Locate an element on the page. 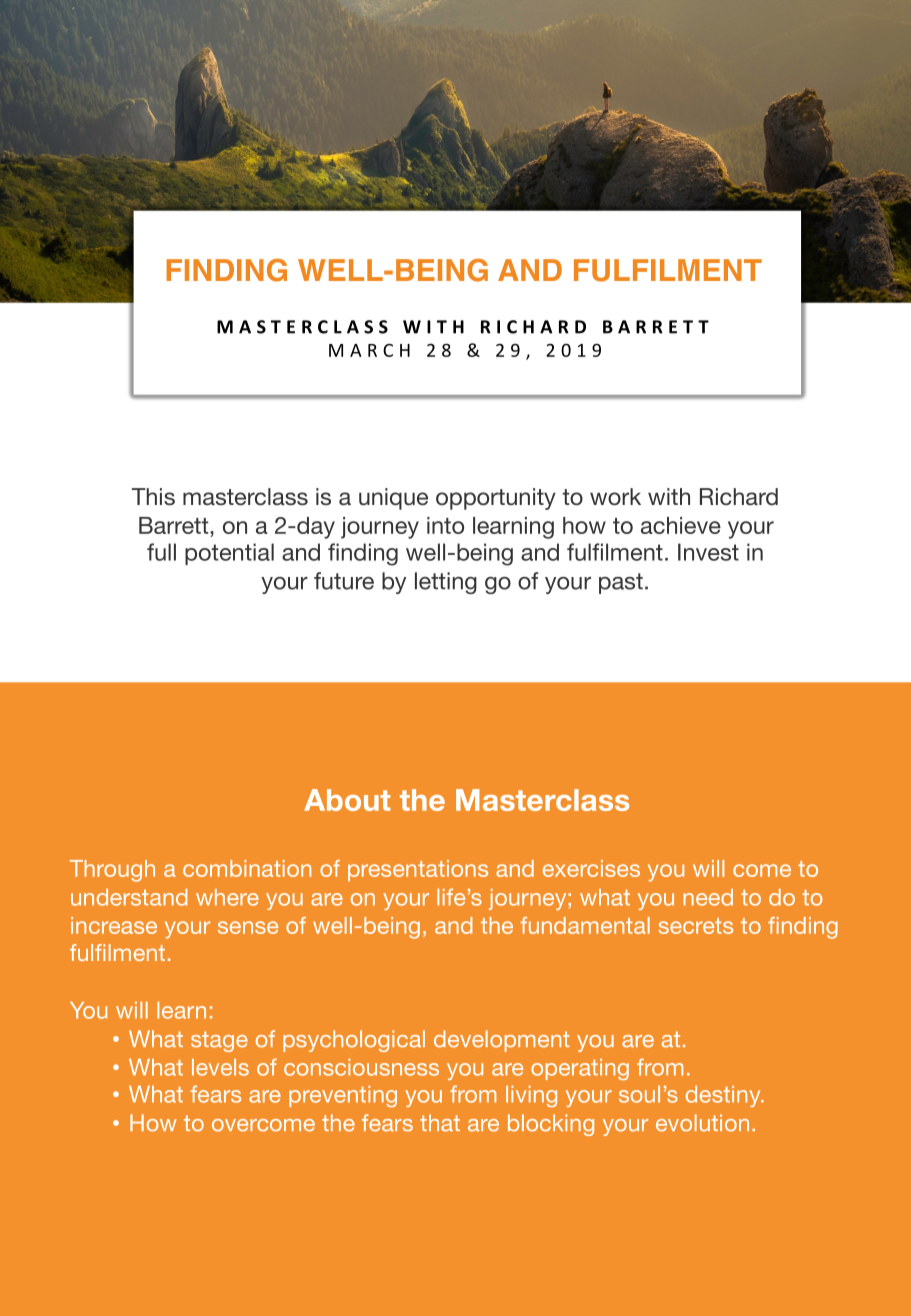  About is located at coordinates (347, 800).
